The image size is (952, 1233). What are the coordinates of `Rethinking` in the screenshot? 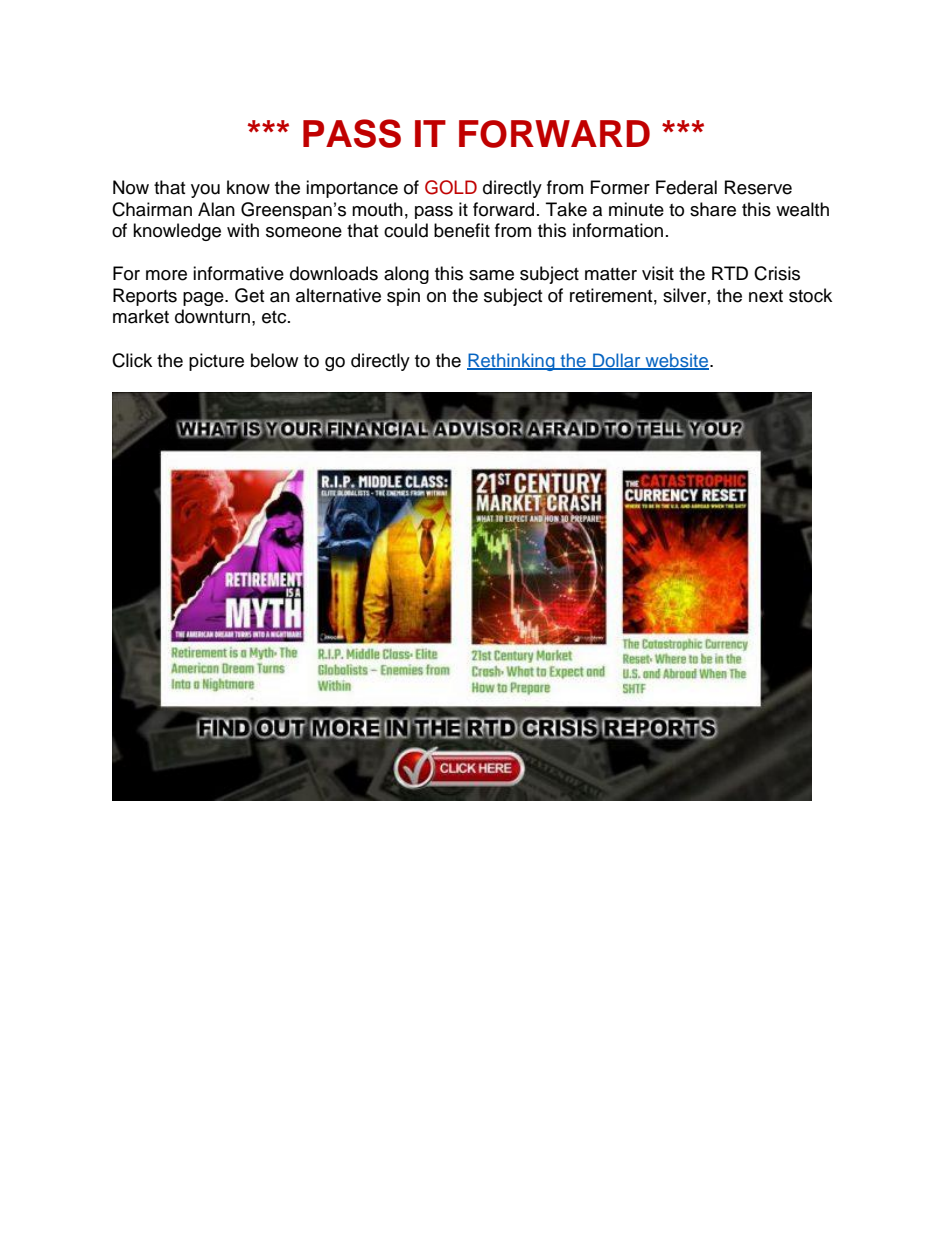 It's located at (512, 362).
